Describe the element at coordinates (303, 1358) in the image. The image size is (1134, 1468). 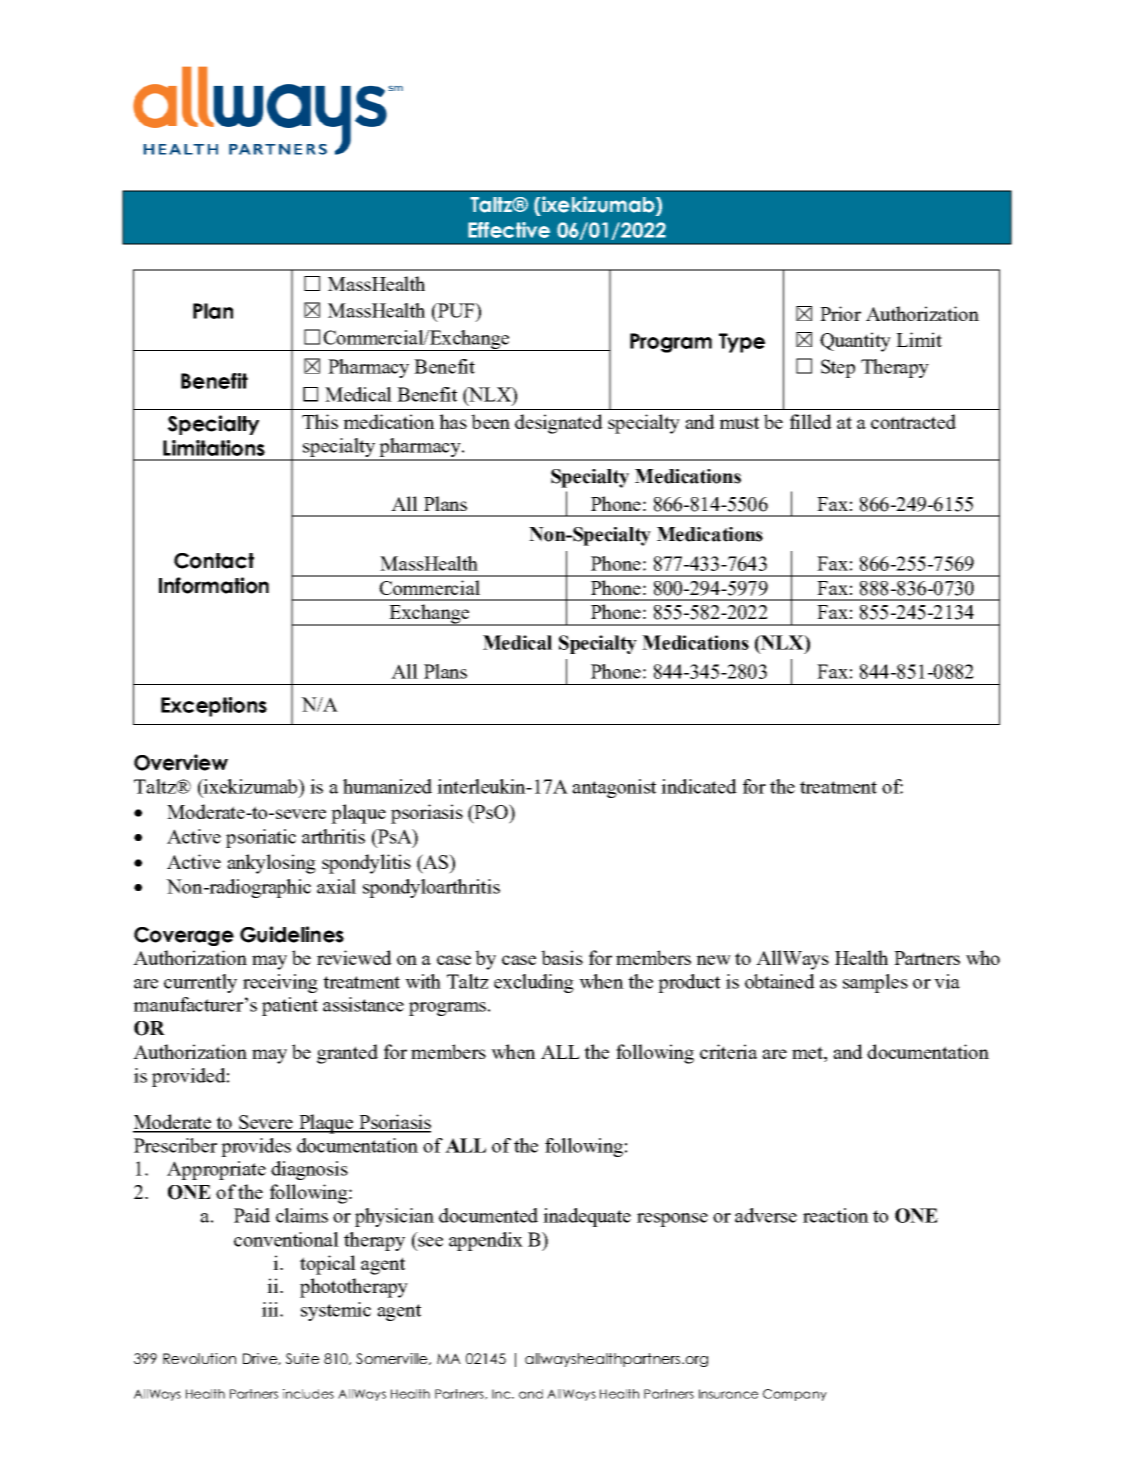
I see `Suite` at that location.
